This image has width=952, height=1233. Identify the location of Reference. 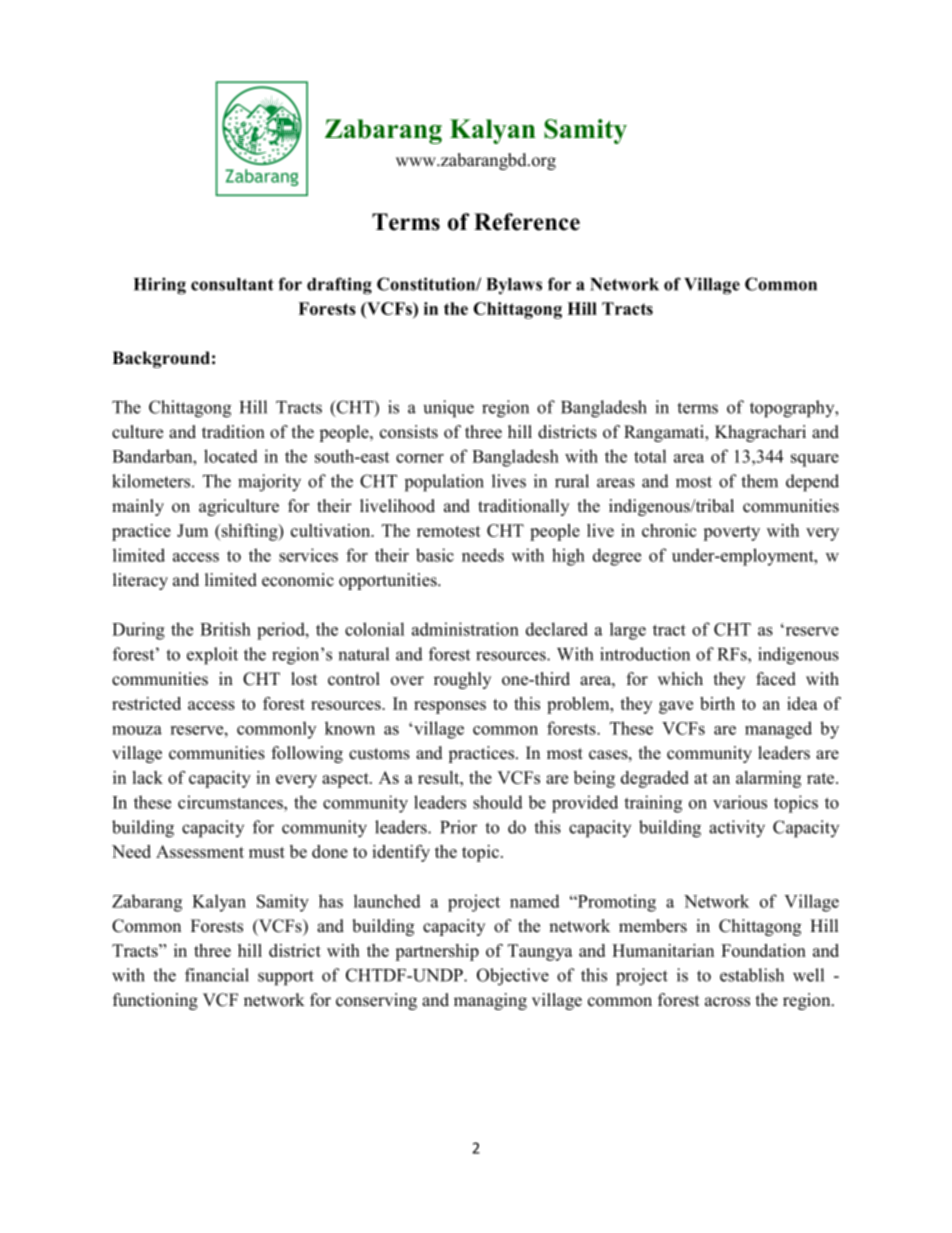
(527, 222).
